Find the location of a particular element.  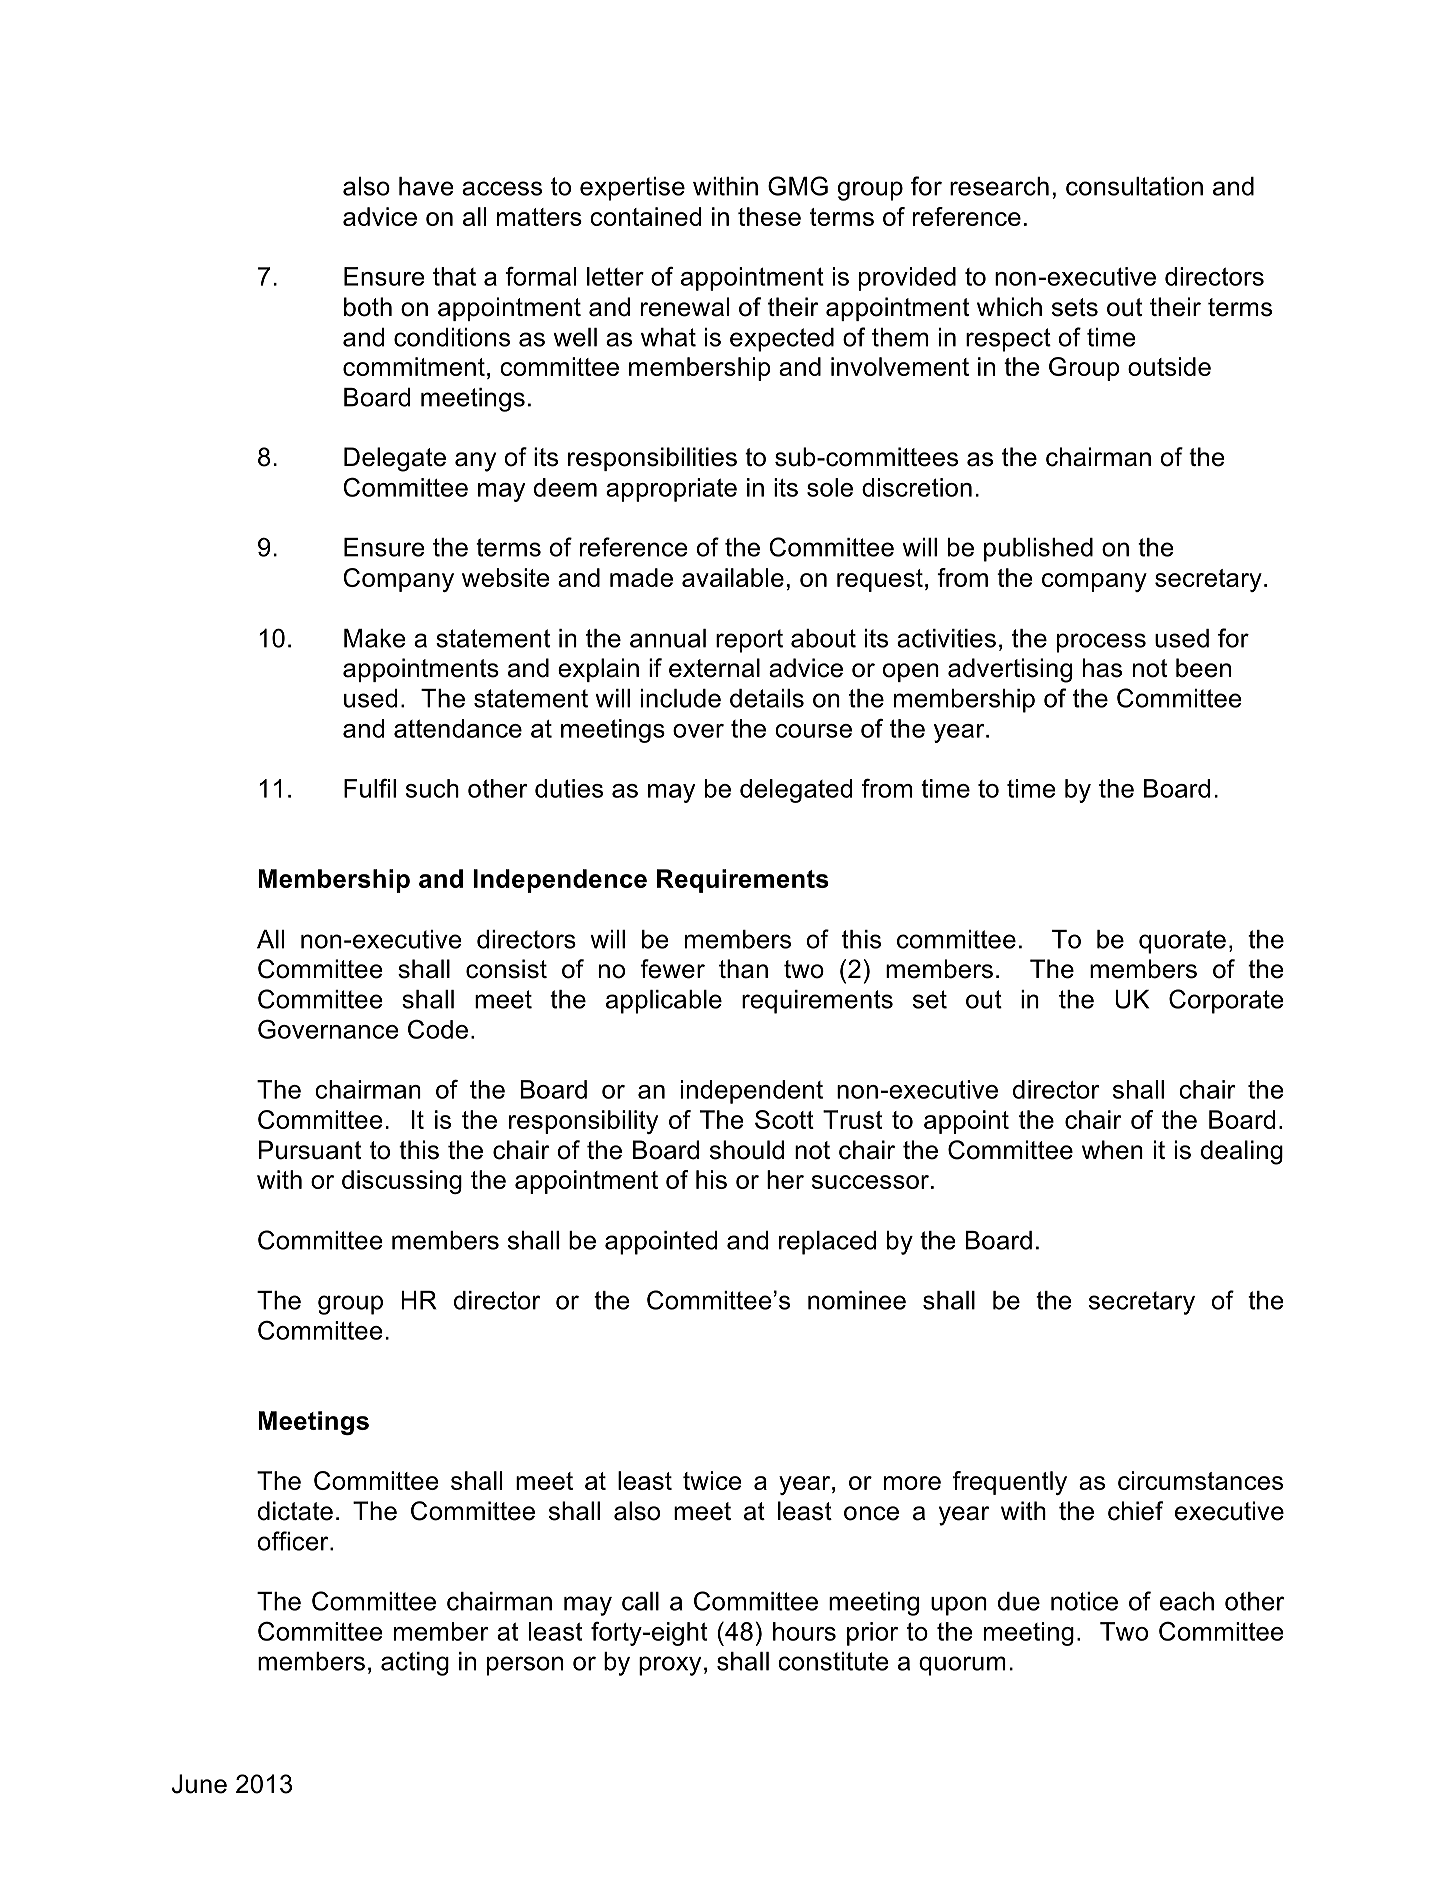

should is located at coordinates (747, 1150).
